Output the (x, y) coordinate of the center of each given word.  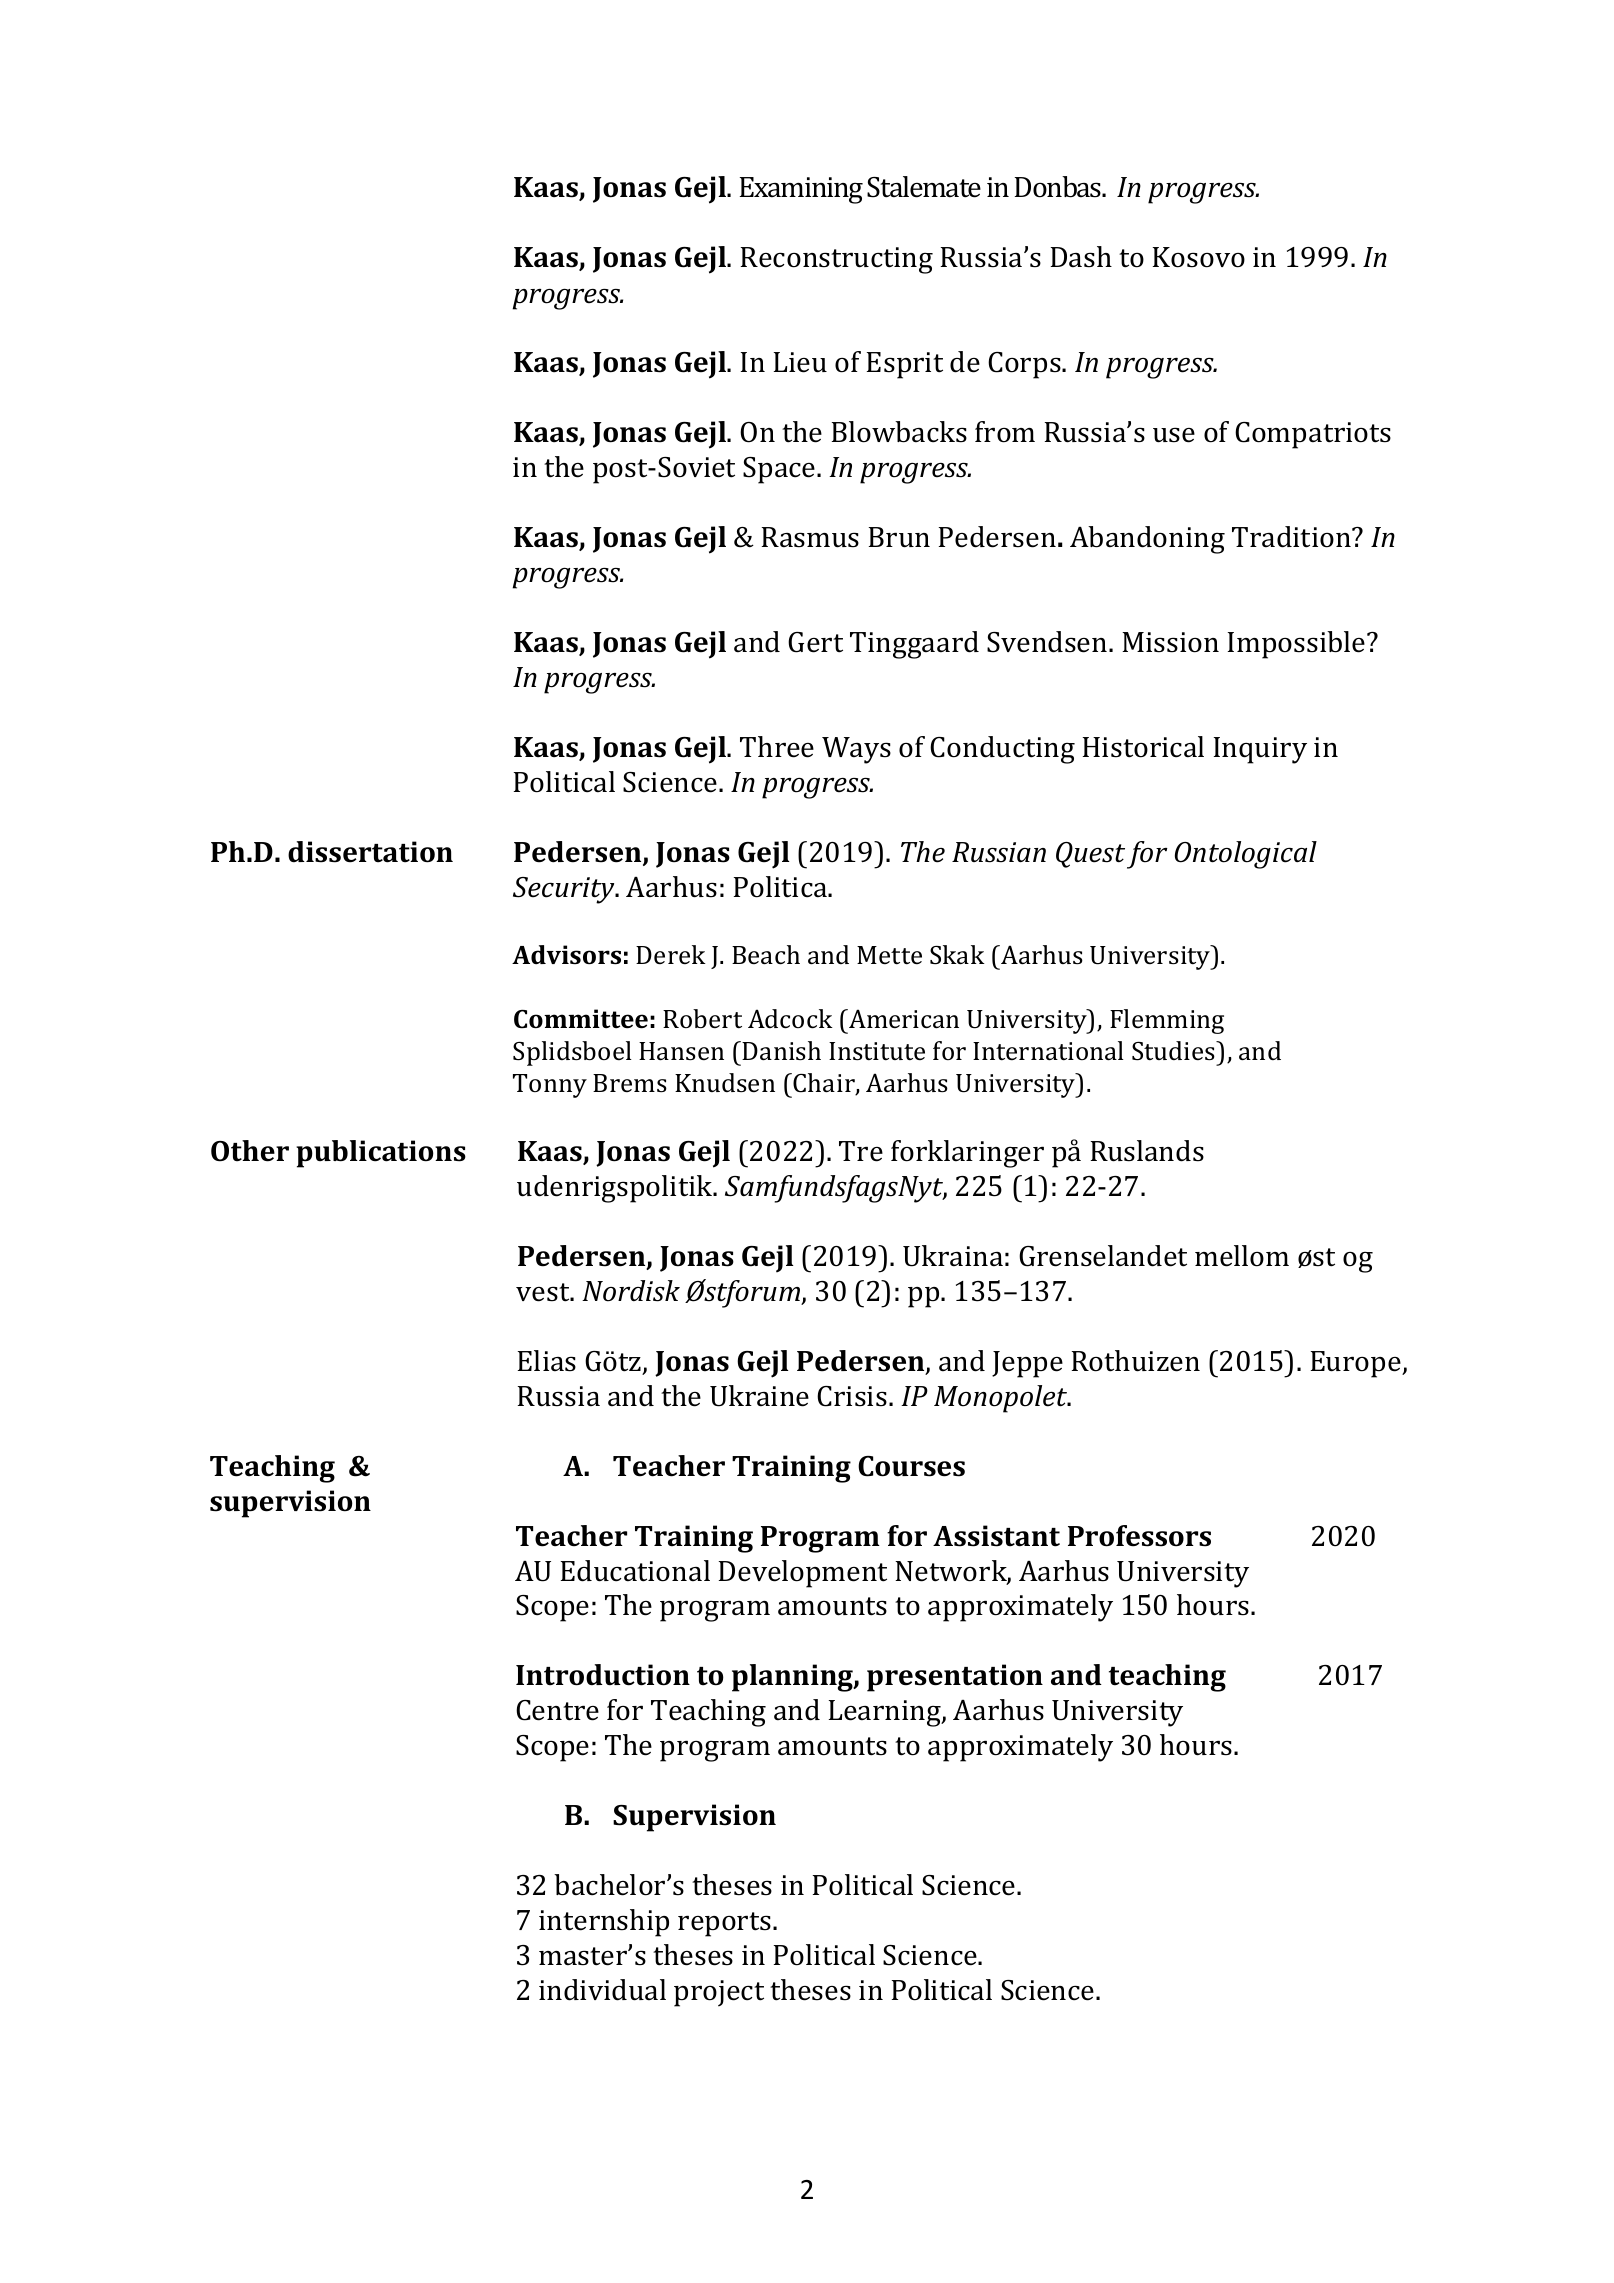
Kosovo (1199, 257)
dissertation (370, 852)
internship (604, 1923)
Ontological (1246, 855)
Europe (1357, 1364)
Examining (801, 190)
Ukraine (759, 1396)
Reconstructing (837, 260)
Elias (547, 1361)
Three (777, 747)
